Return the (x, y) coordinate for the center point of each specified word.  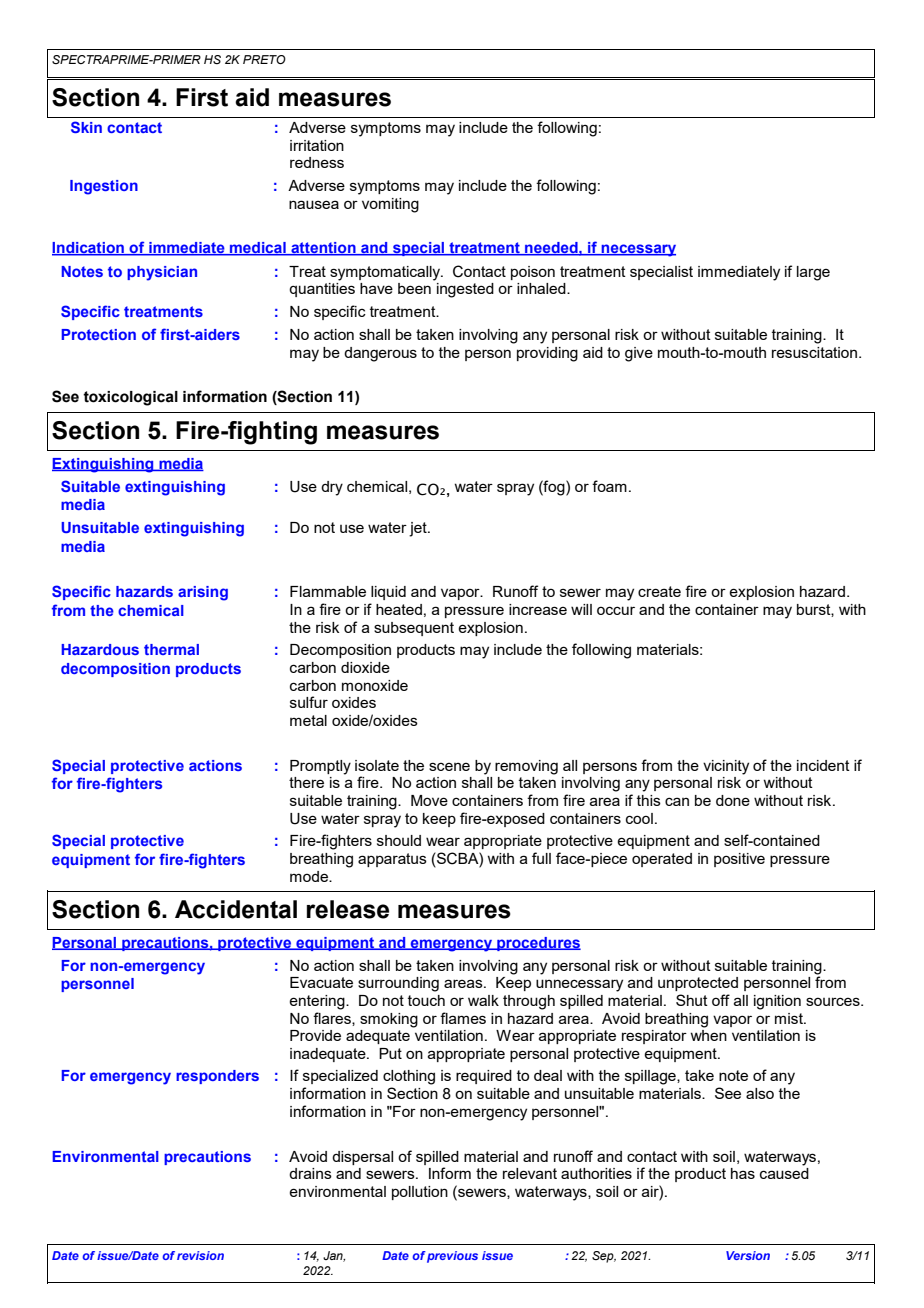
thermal (171, 649)
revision (200, 1255)
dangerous (380, 354)
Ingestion (104, 187)
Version (748, 1255)
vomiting (390, 205)
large (813, 273)
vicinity (726, 767)
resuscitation (814, 352)
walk (483, 1000)
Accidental (236, 909)
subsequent (414, 629)
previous (452, 1257)
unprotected (698, 984)
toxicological (130, 398)
